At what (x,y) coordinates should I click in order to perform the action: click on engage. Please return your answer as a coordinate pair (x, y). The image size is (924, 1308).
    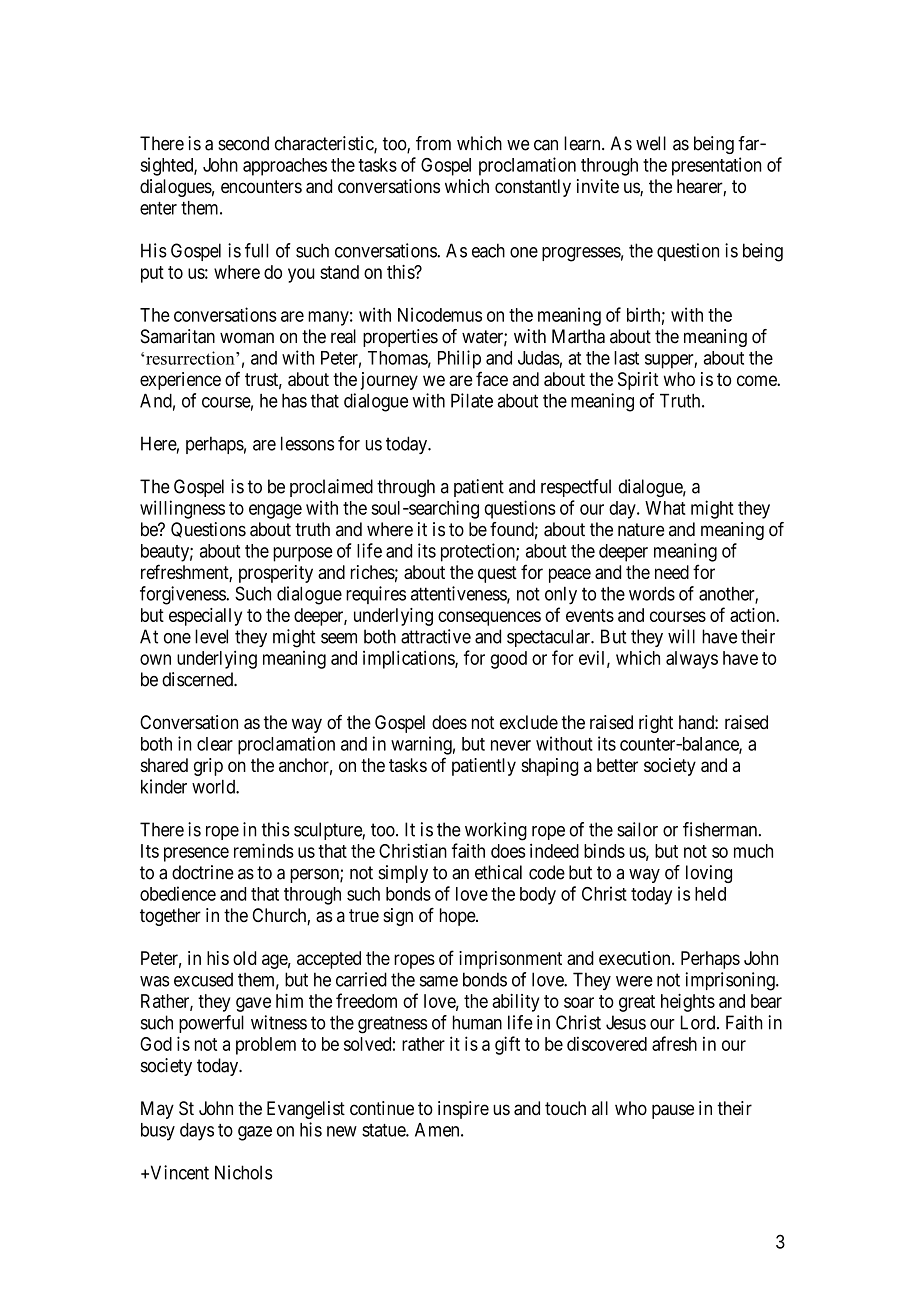
    Looking at the image, I should click on (275, 511).
